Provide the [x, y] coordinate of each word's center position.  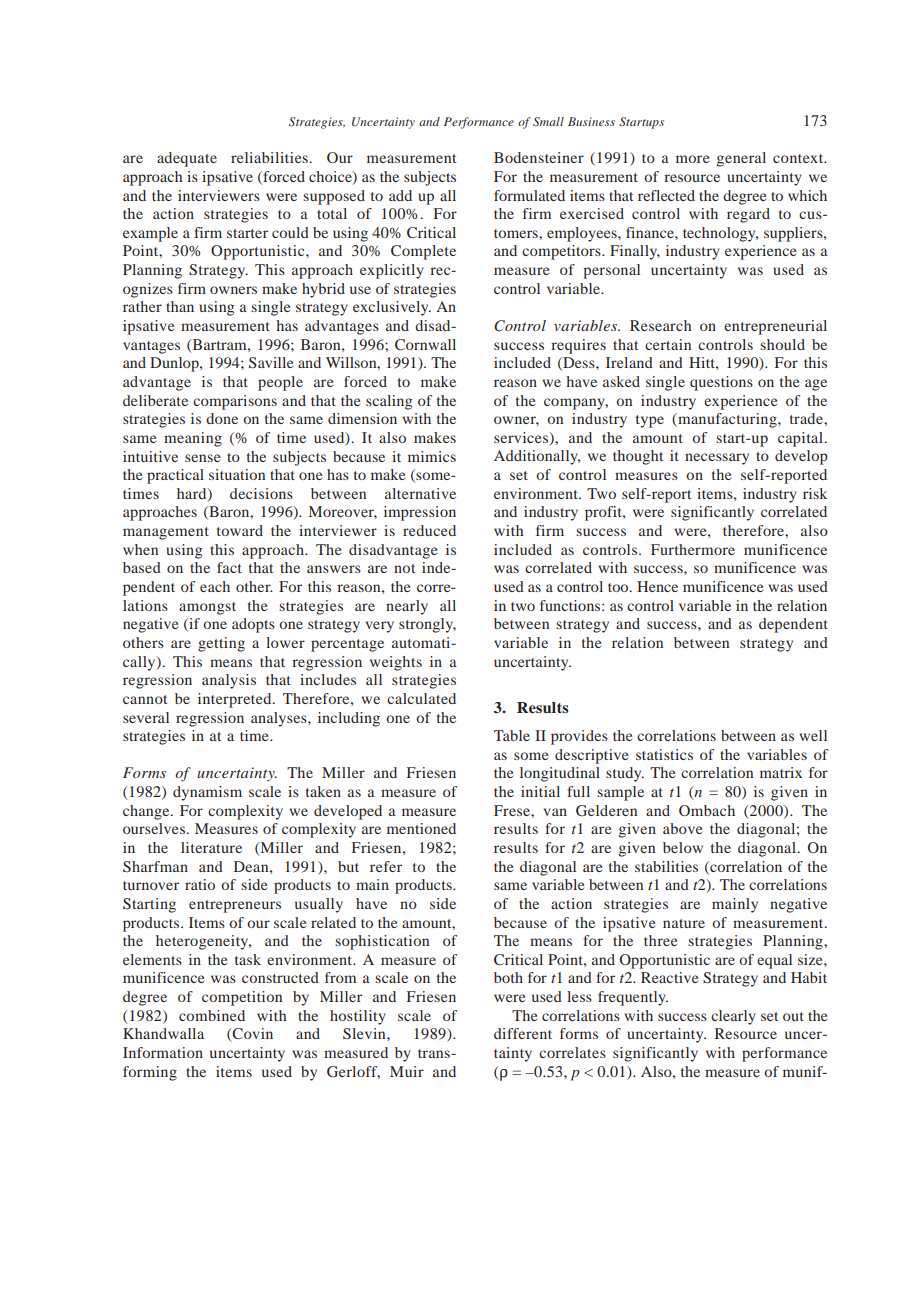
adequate [187, 159]
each [215, 586]
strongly [427, 625]
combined [212, 1015]
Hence [657, 586]
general [741, 159]
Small [548, 121]
